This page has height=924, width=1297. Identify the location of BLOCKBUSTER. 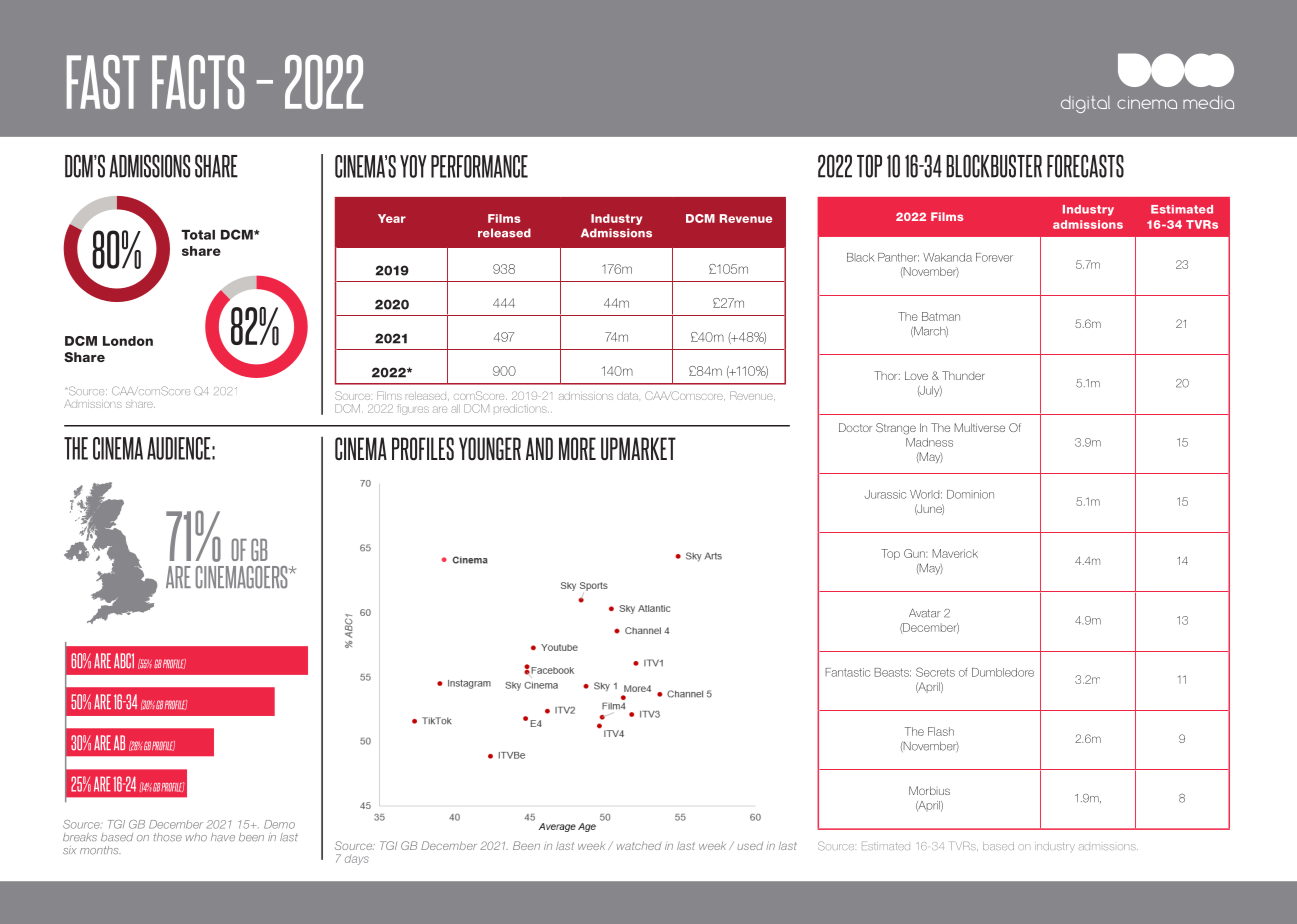
(994, 166).
